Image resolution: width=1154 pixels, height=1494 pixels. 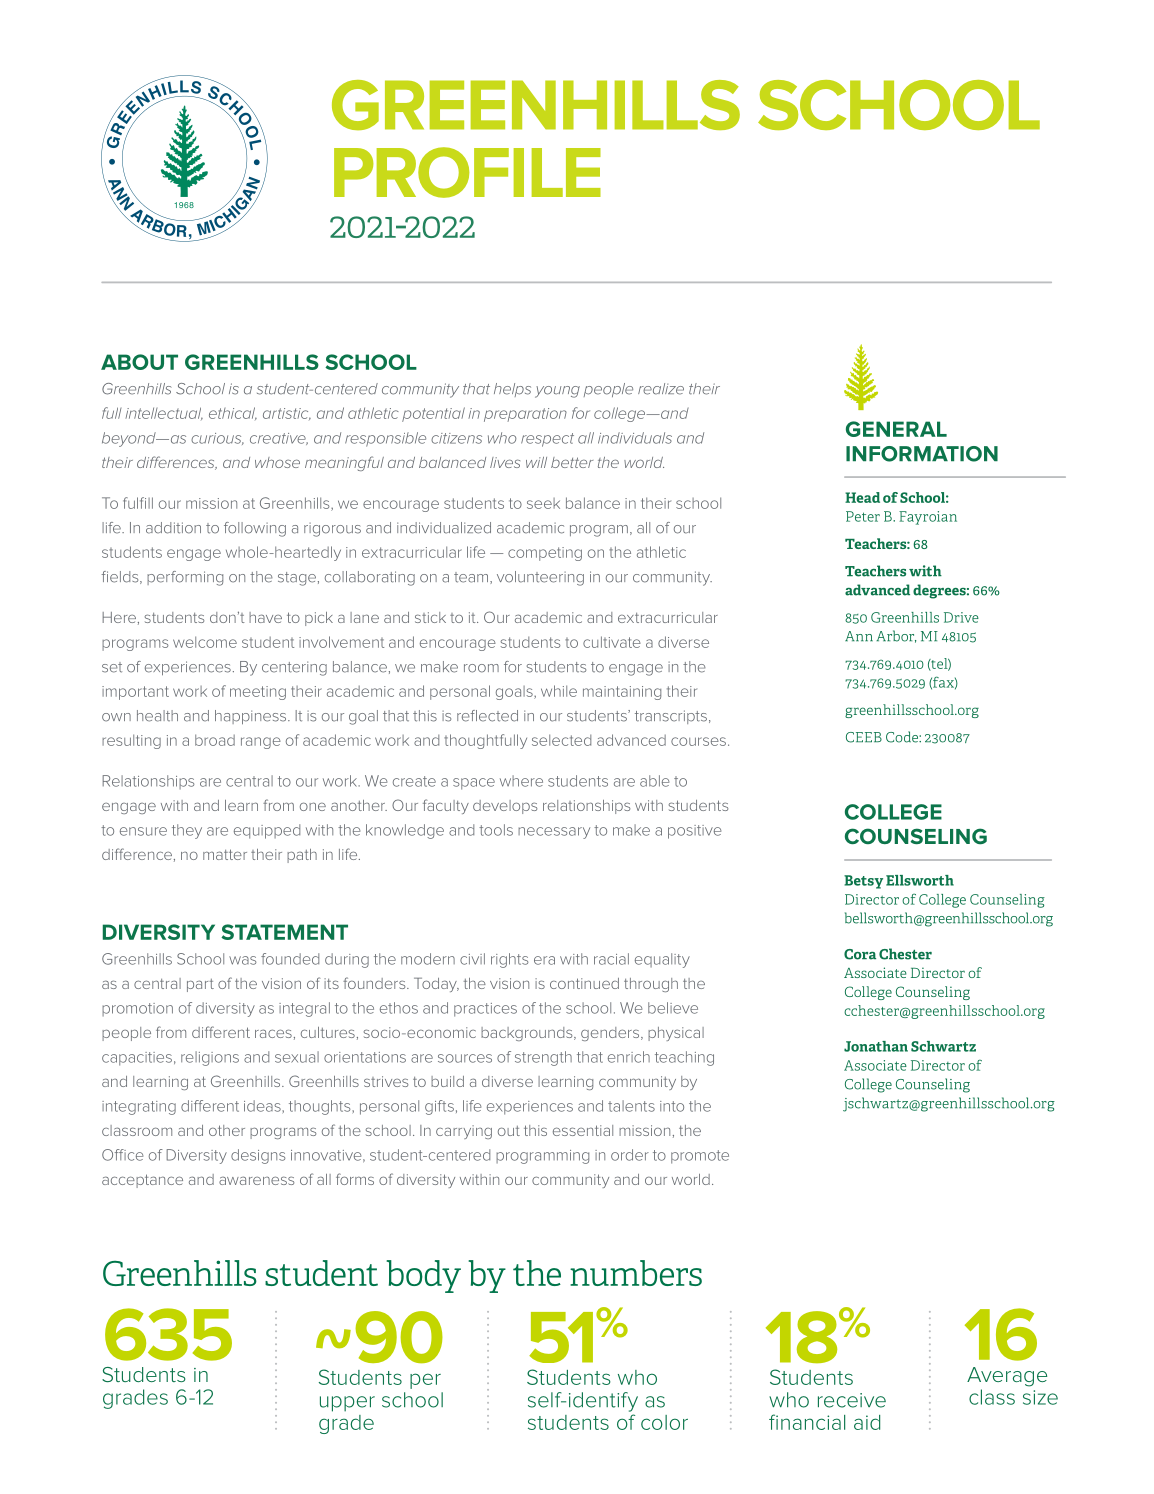 I want to click on GENERAL, so click(x=896, y=429).
